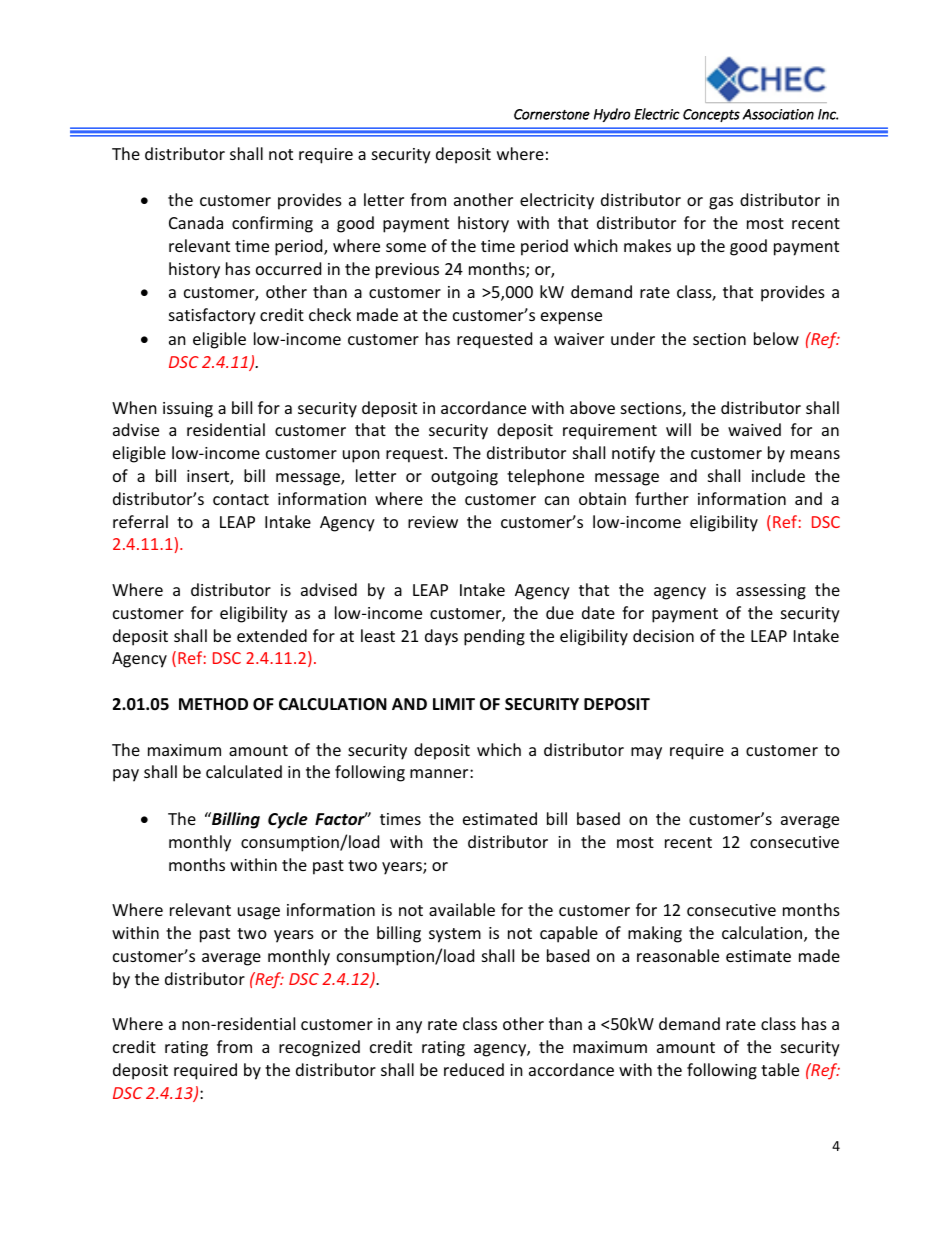 The image size is (952, 1233). What do you see at coordinates (552, 114) in the screenshot?
I see `Cornerstone` at bounding box center [552, 114].
